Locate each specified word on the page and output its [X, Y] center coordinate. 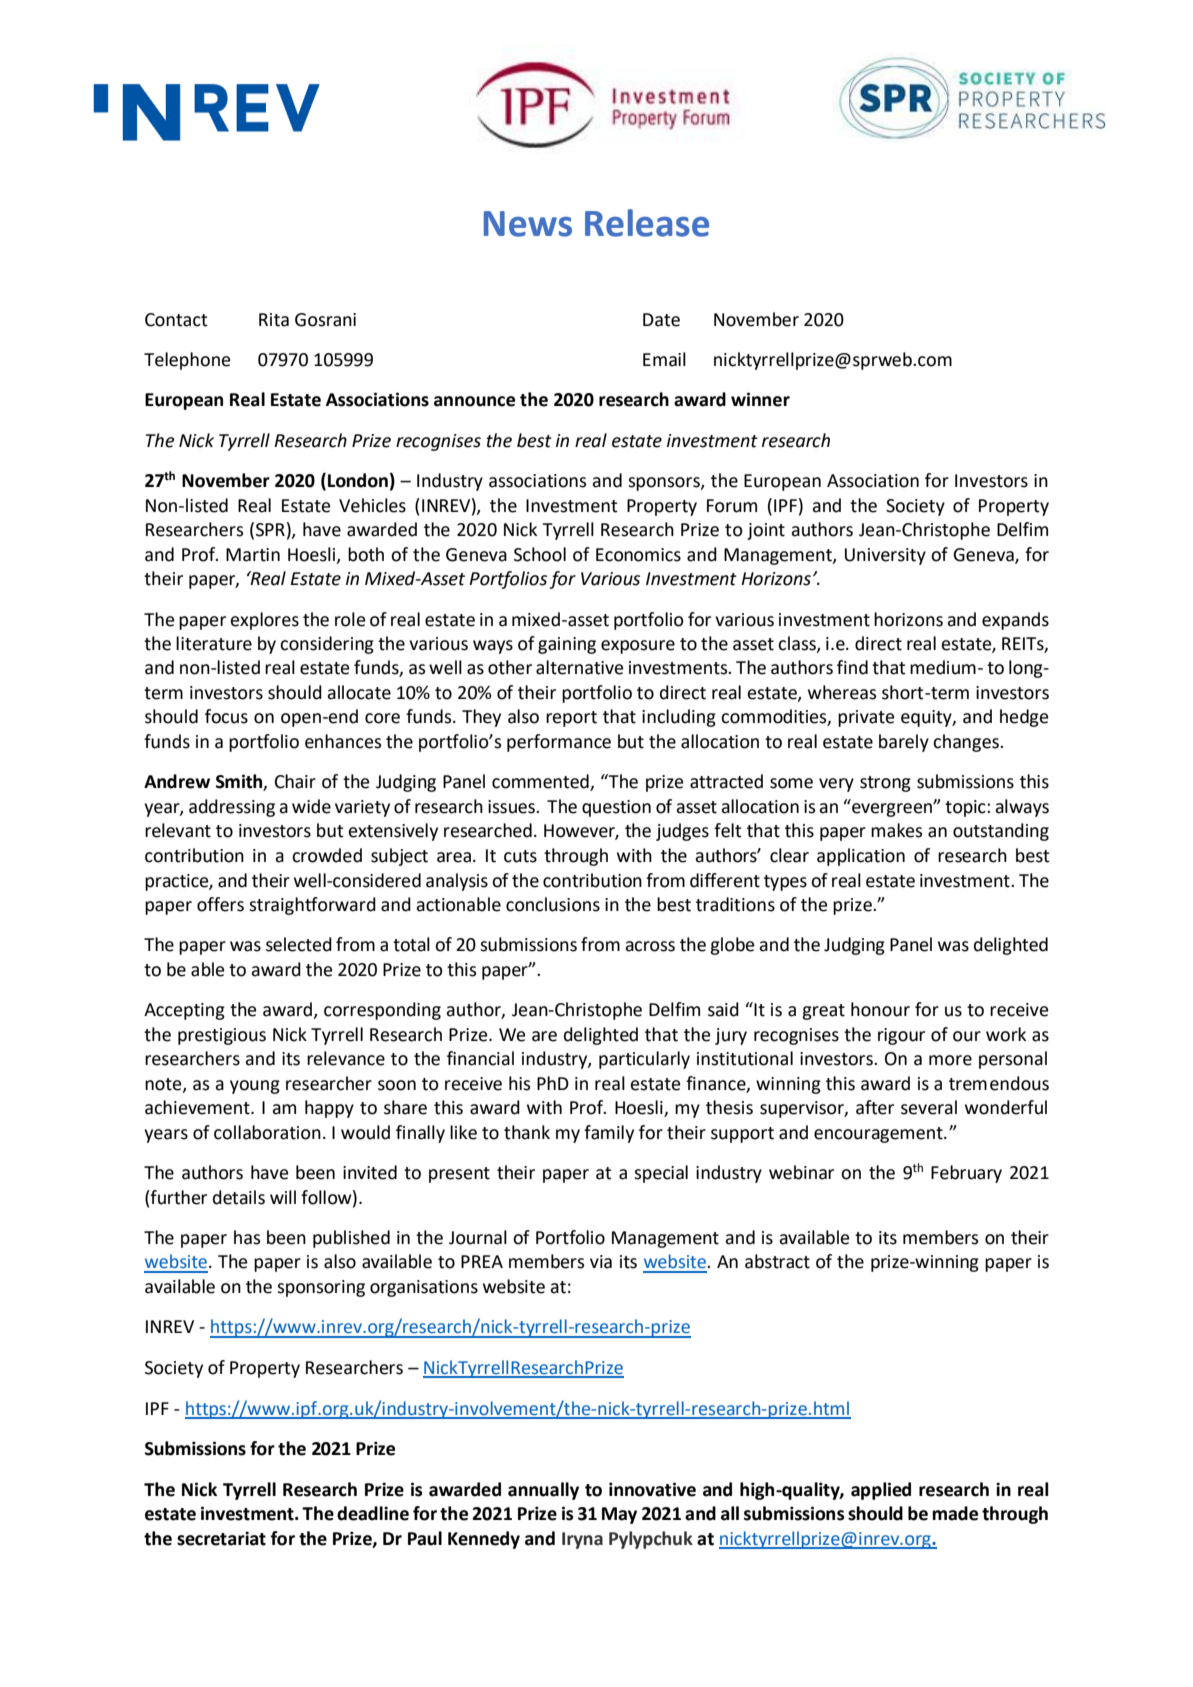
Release [647, 223]
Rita [274, 320]
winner [760, 399]
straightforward [312, 906]
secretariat [221, 1538]
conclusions [553, 904]
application [861, 857]
